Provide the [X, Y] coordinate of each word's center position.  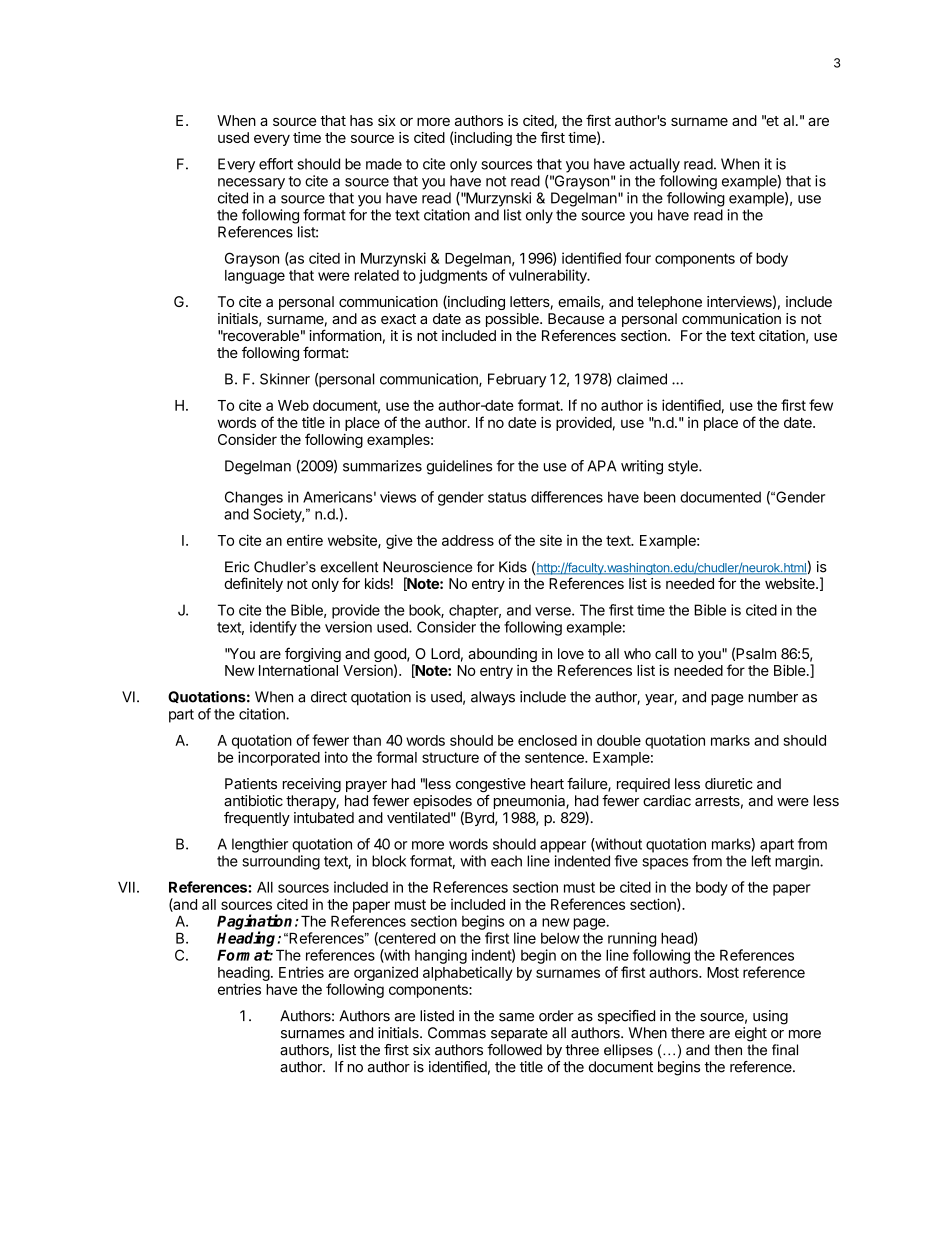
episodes [442, 803]
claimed [642, 379]
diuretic [729, 784]
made [384, 164]
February [517, 380]
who [637, 653]
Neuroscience [427, 567]
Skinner [285, 379]
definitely [253, 584]
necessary [251, 184]
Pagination [254, 923]
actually [654, 165]
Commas [457, 1033]
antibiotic [253, 801]
